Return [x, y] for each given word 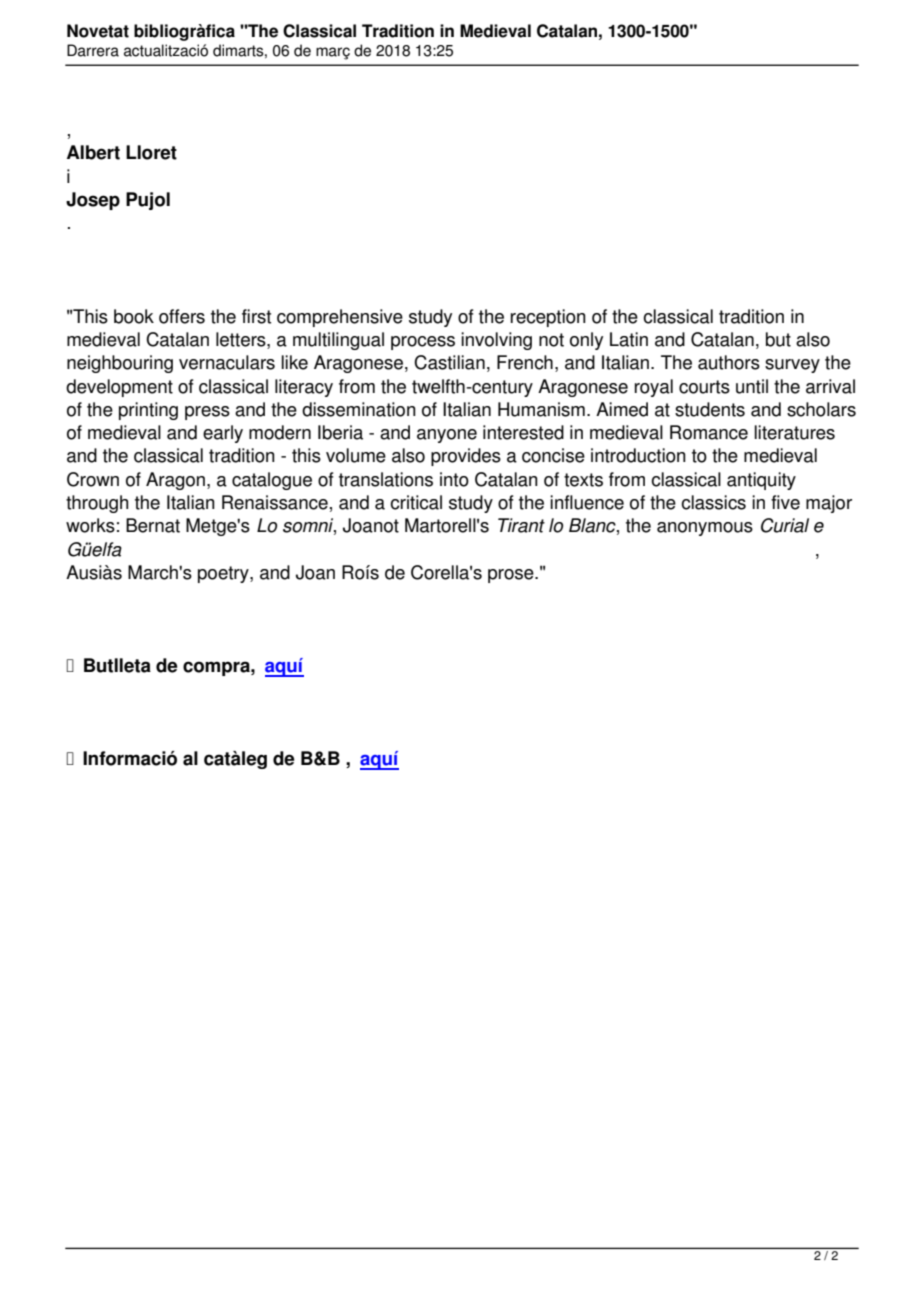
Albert [93, 152]
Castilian [449, 362]
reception [548, 318]
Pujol [148, 201]
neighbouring [120, 364]
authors [729, 362]
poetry [224, 574]
